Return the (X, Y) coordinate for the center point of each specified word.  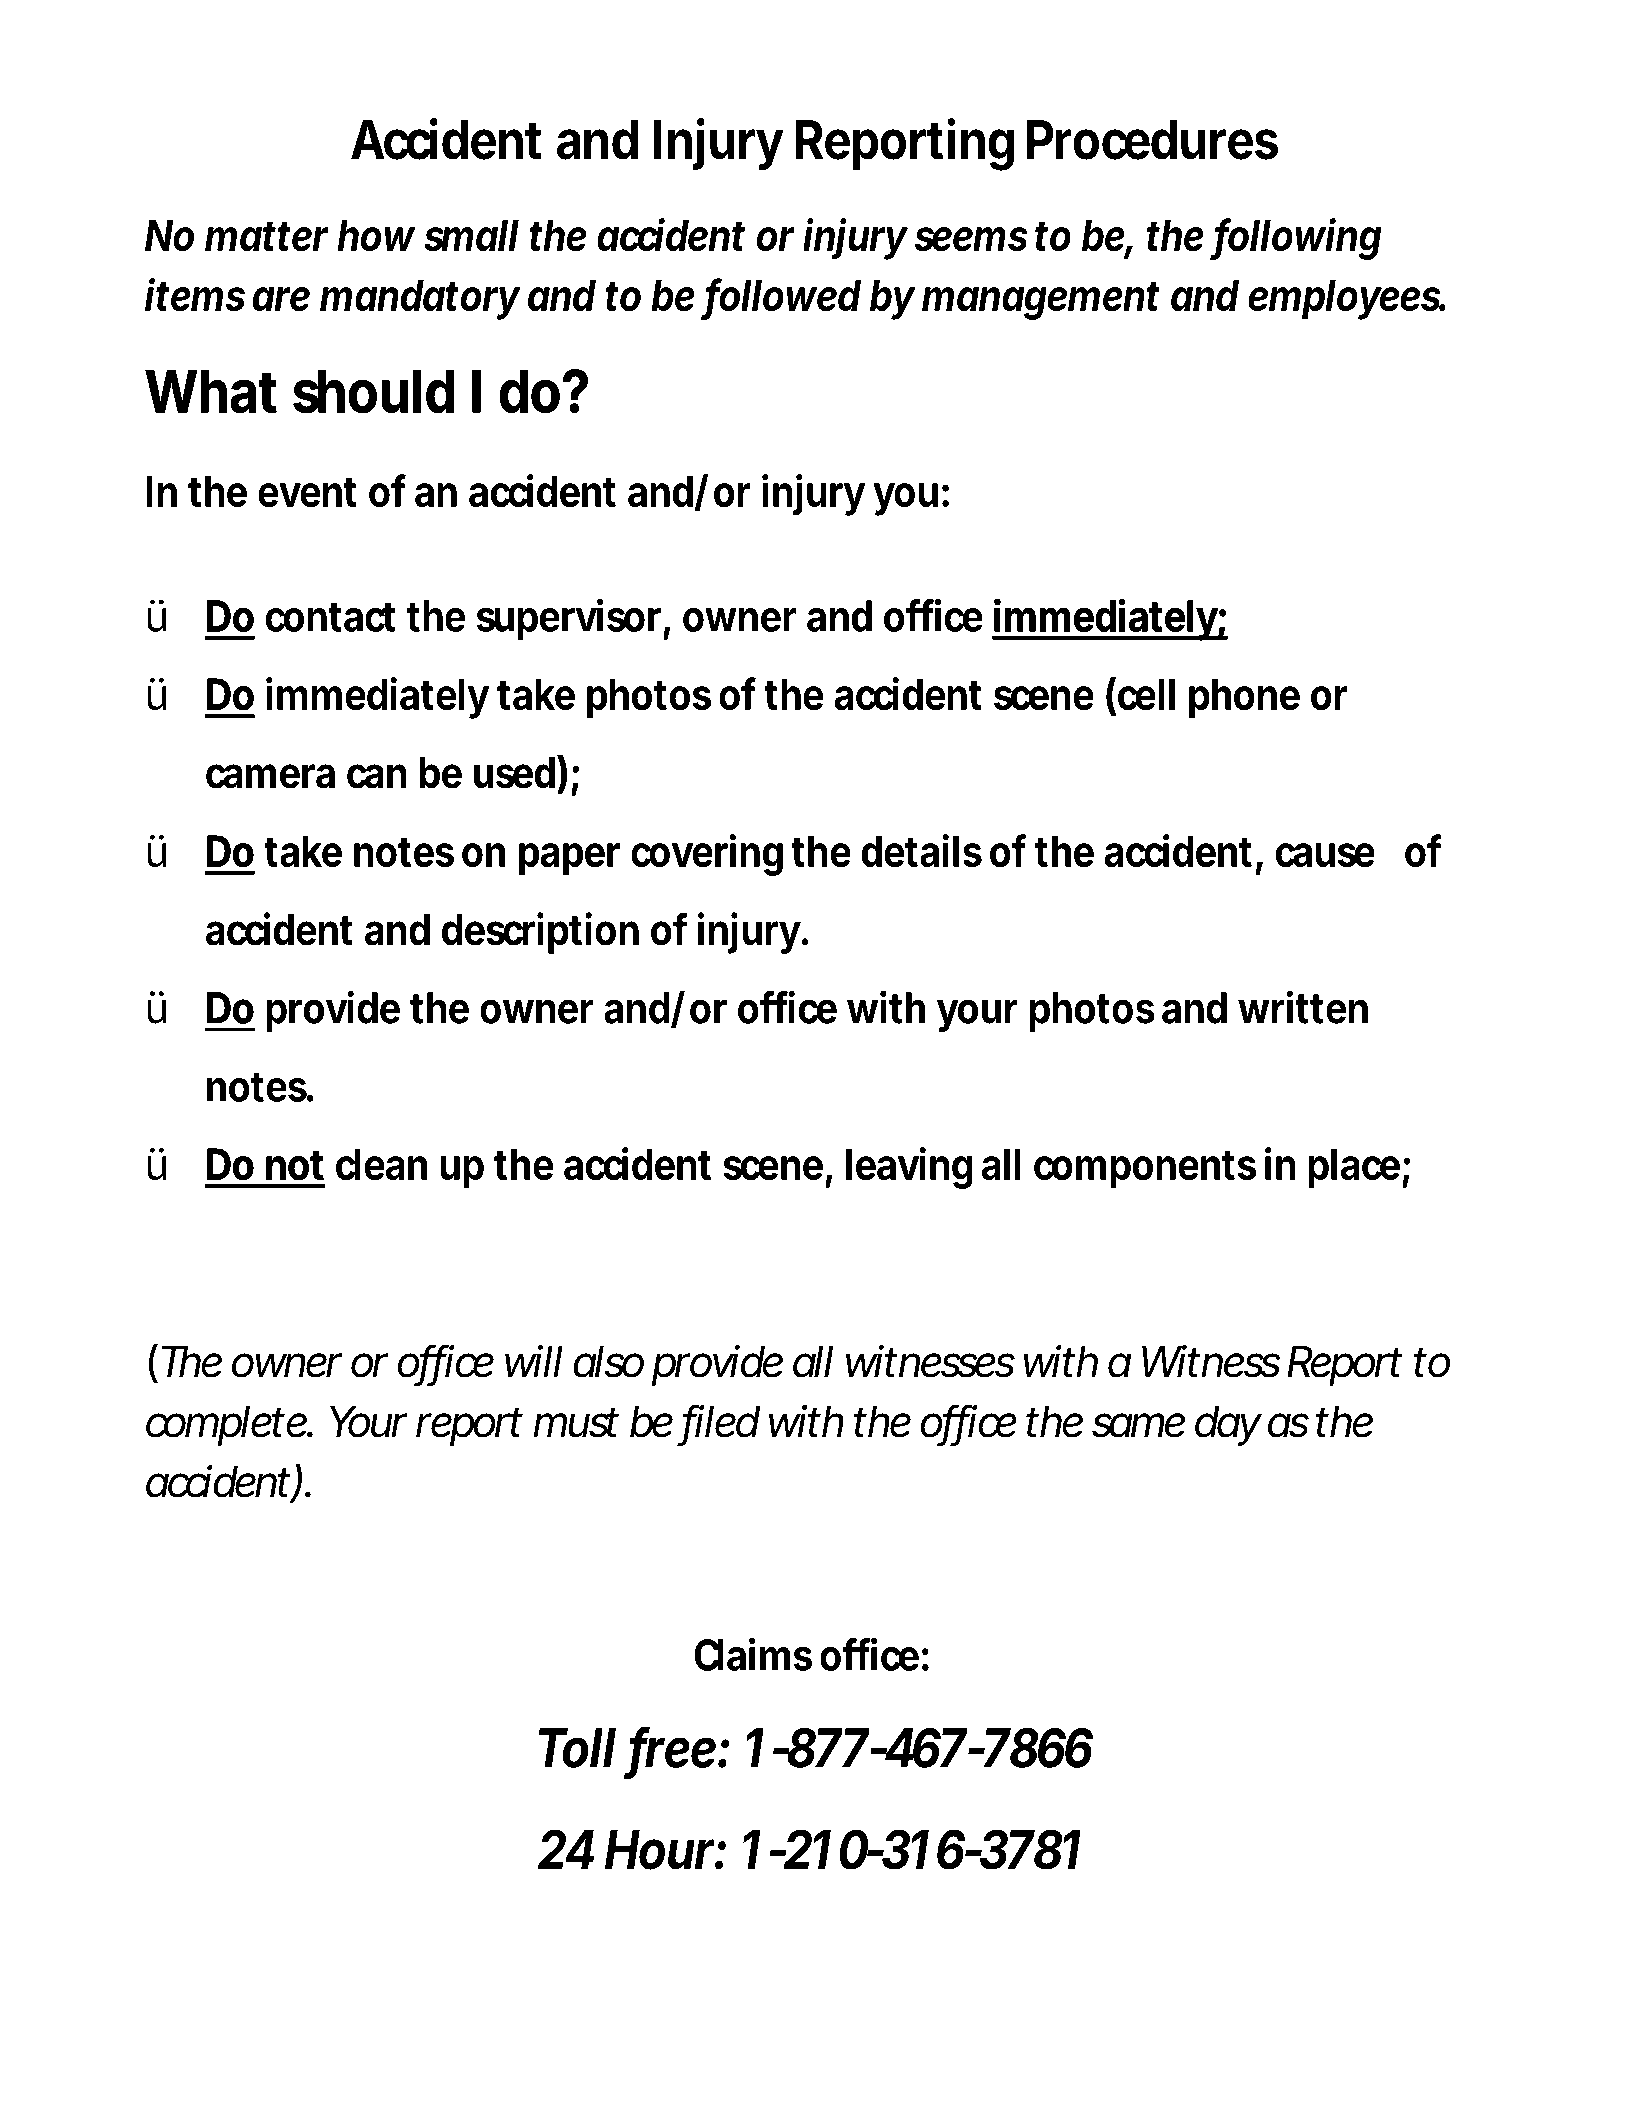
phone (1244, 698)
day (1228, 1426)
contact (330, 617)
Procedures (1152, 140)
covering (707, 855)
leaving (909, 1168)
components (1145, 1170)
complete (228, 1426)
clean (381, 1164)
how (376, 235)
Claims (753, 1654)
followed (783, 296)
